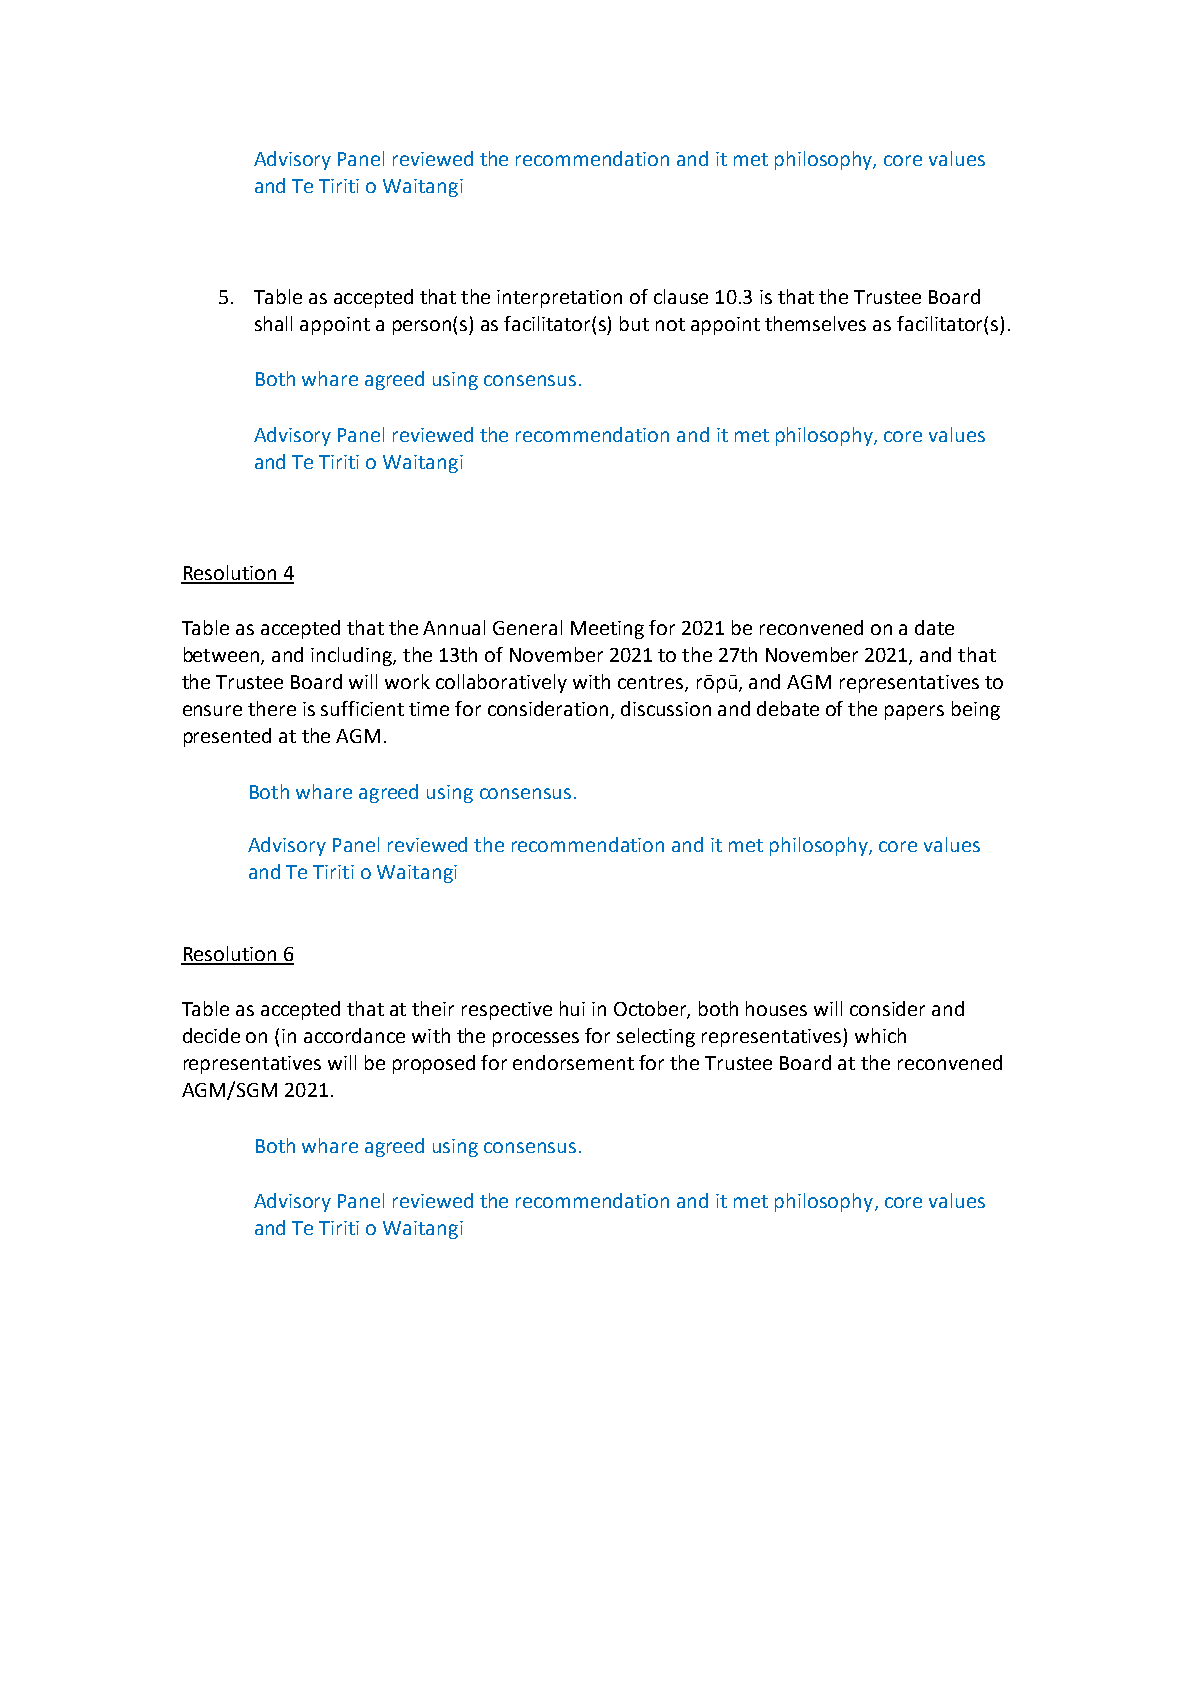  What do you see at coordinates (354, 1035) in the page?
I see `accordance` at bounding box center [354, 1035].
